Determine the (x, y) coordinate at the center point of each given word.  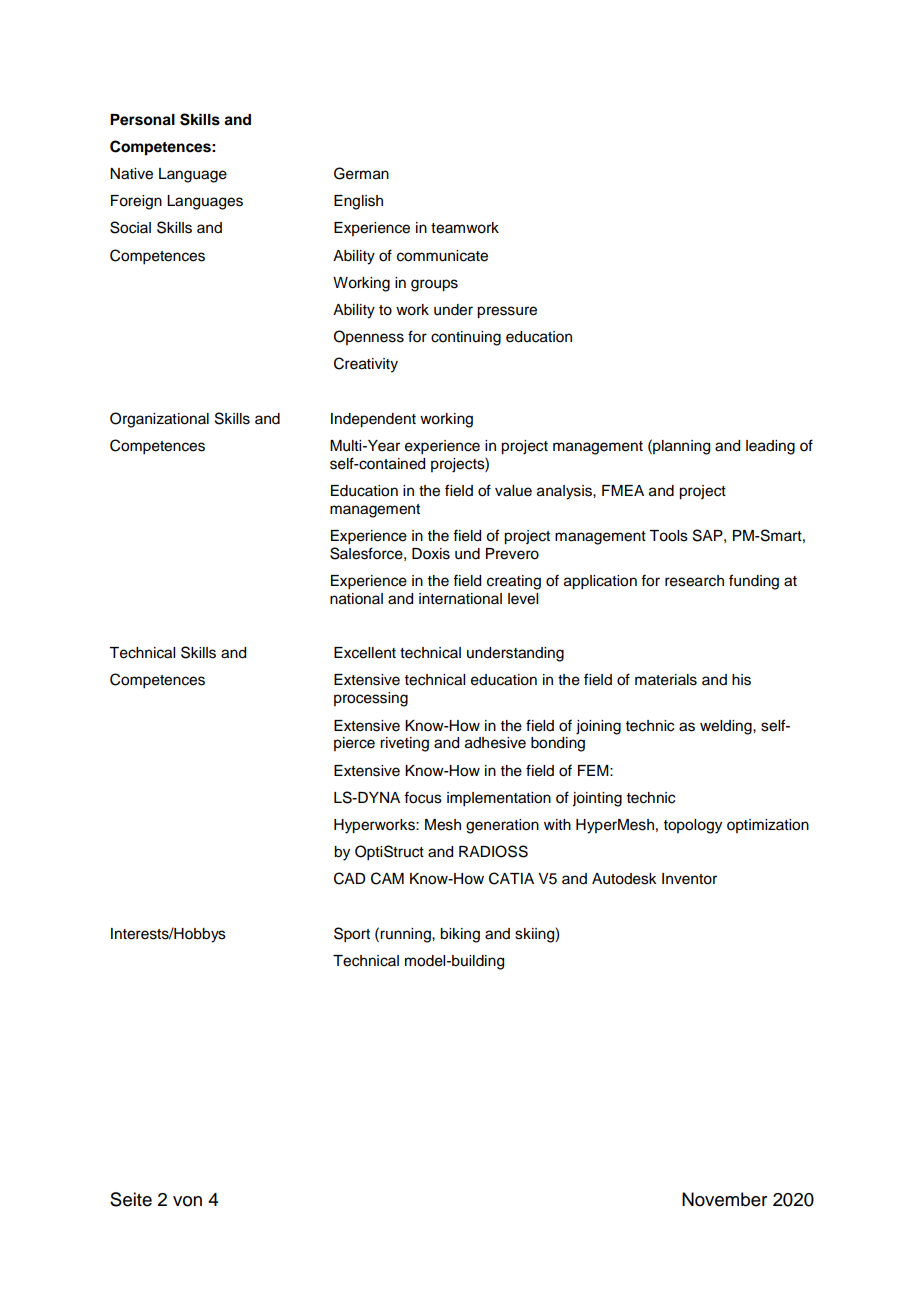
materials (666, 680)
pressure (507, 312)
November (724, 1199)
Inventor (689, 879)
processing (371, 699)
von (187, 1201)
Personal (142, 120)
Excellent (365, 653)
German (361, 173)
